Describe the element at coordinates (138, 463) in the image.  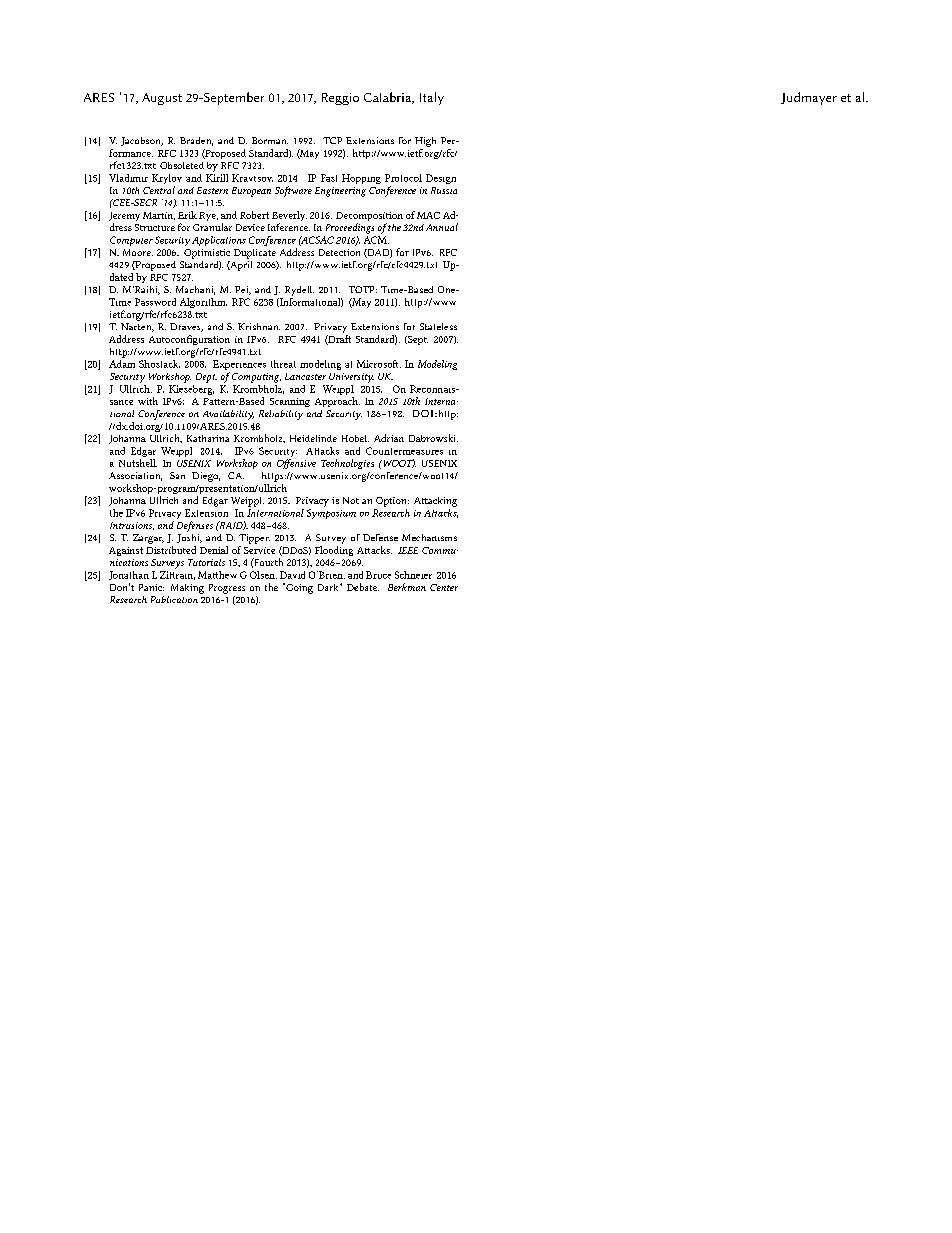
I see `Nutshell` at that location.
